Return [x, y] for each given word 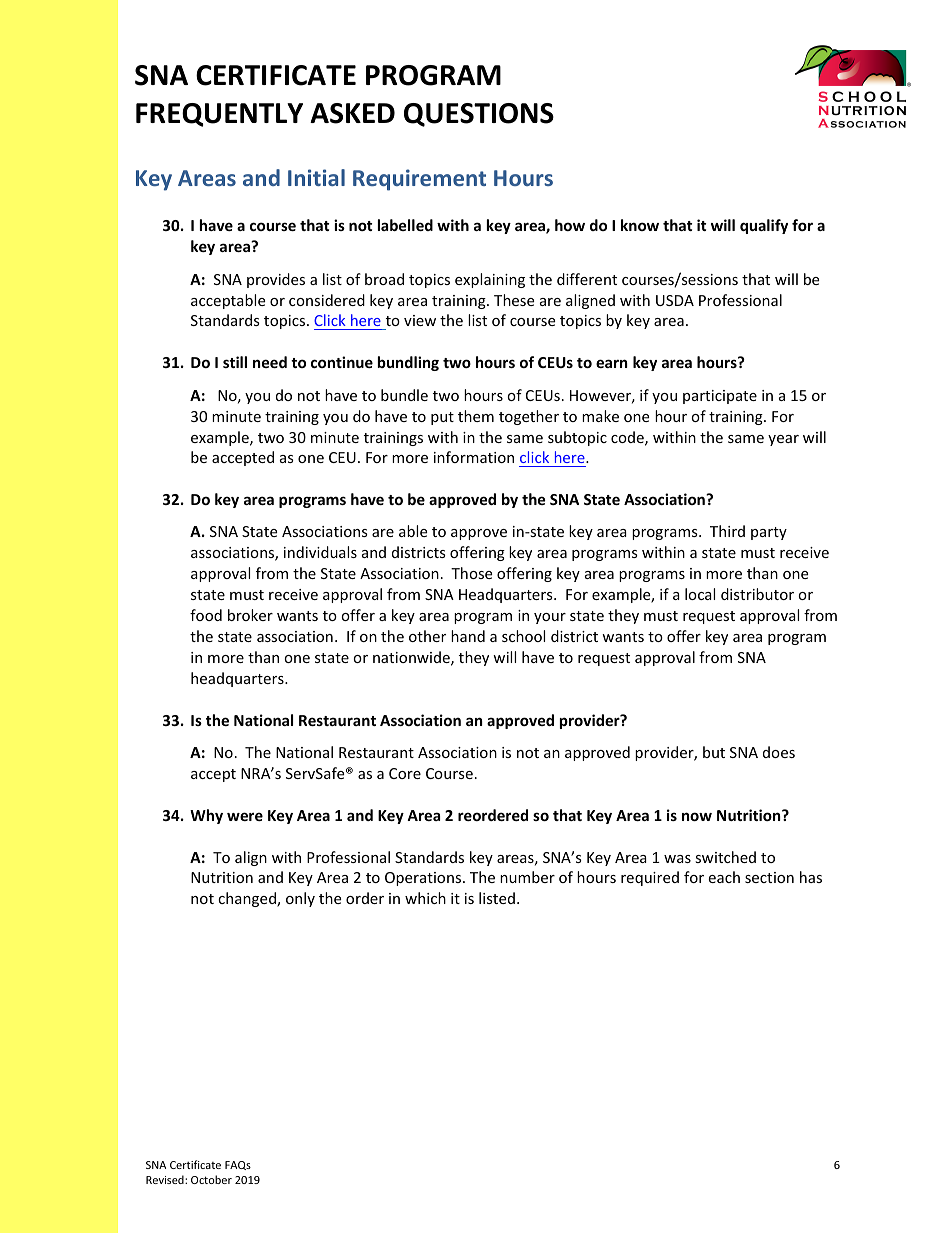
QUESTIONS [479, 115]
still [235, 362]
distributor [757, 594]
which [425, 898]
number [527, 877]
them [476, 416]
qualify [764, 226]
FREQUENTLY [219, 115]
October [211, 1179]
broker [250, 615]
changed [248, 899]
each [724, 877]
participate [720, 397]
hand [468, 636]
